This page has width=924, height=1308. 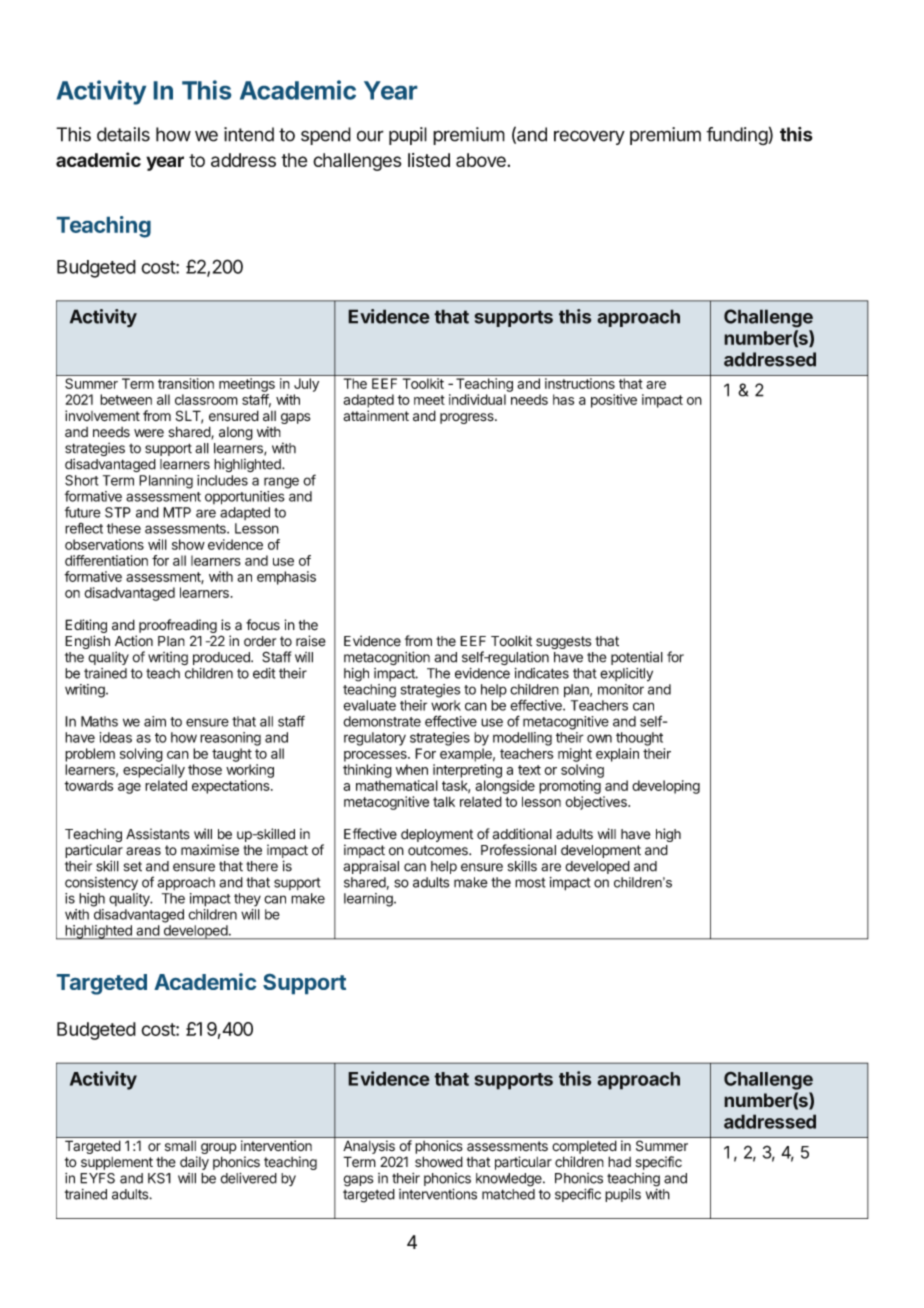 I want to click on had, so click(x=619, y=1161).
